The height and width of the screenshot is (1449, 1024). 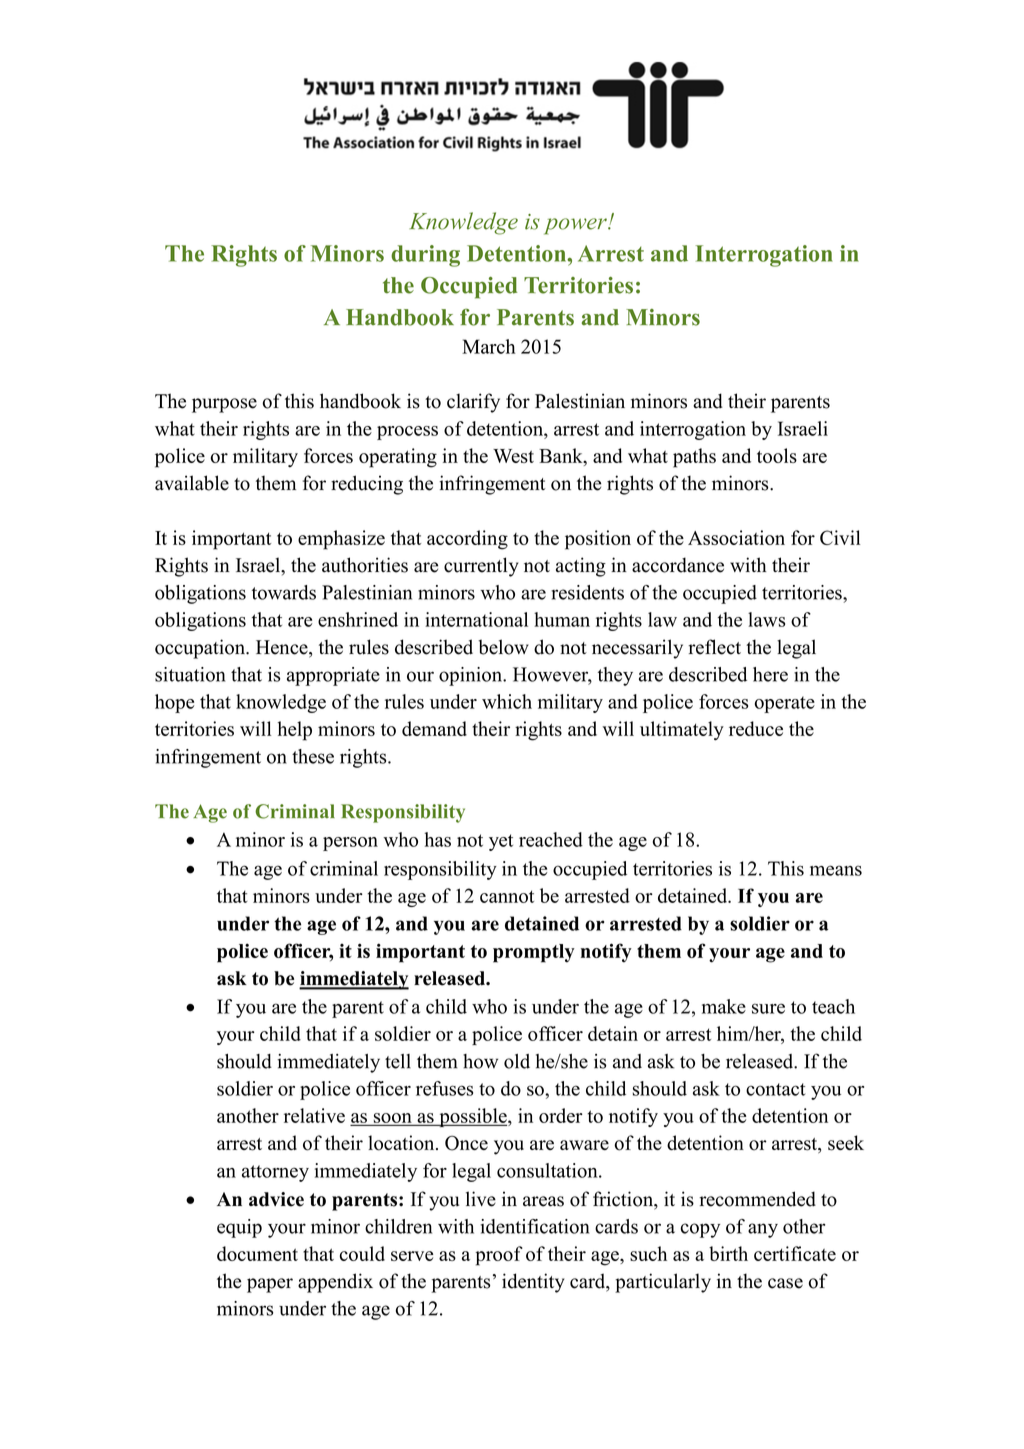 What do you see at coordinates (501, 842) in the screenshot?
I see `yet` at bounding box center [501, 842].
